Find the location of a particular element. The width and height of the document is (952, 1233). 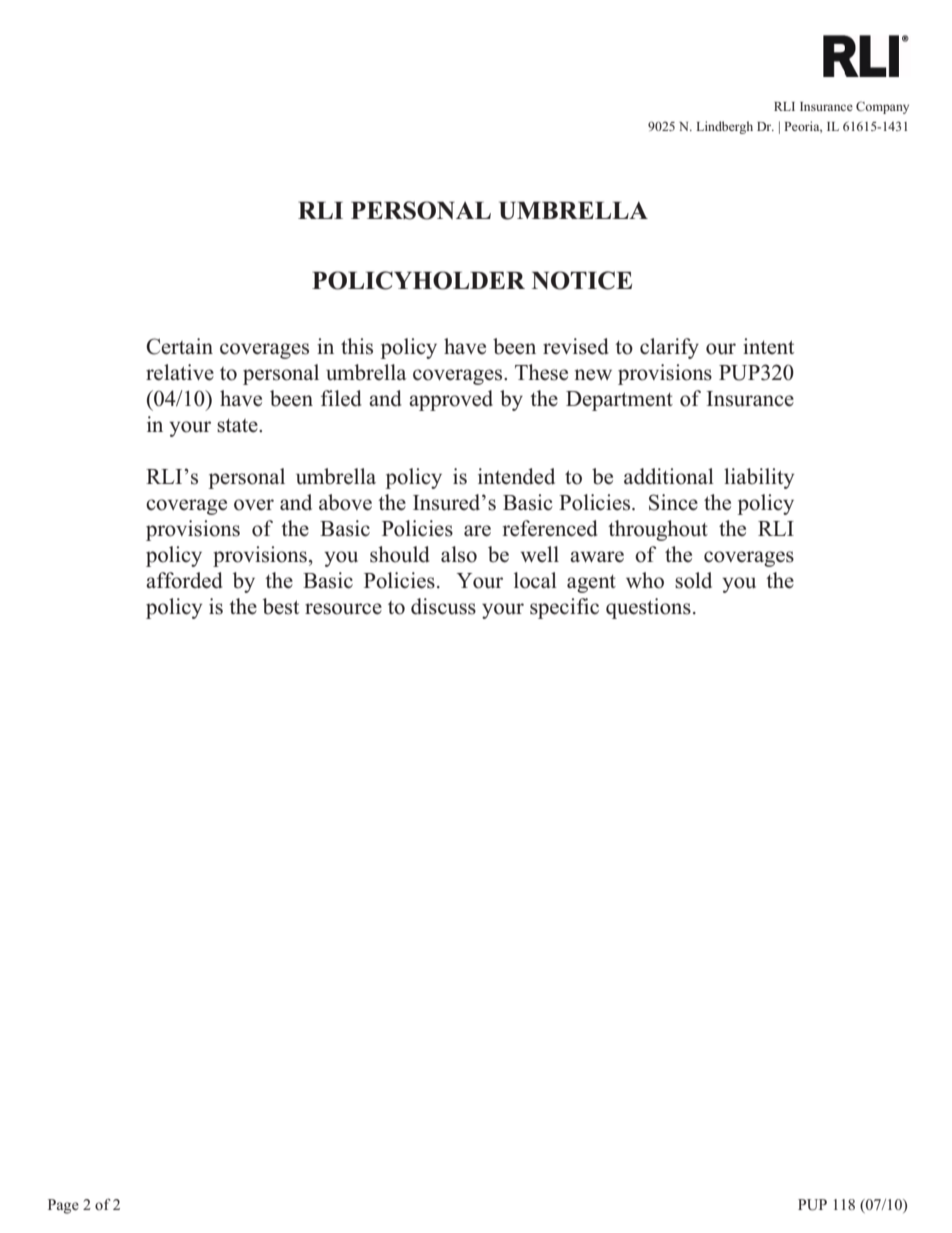

NOTICE is located at coordinates (582, 280).
